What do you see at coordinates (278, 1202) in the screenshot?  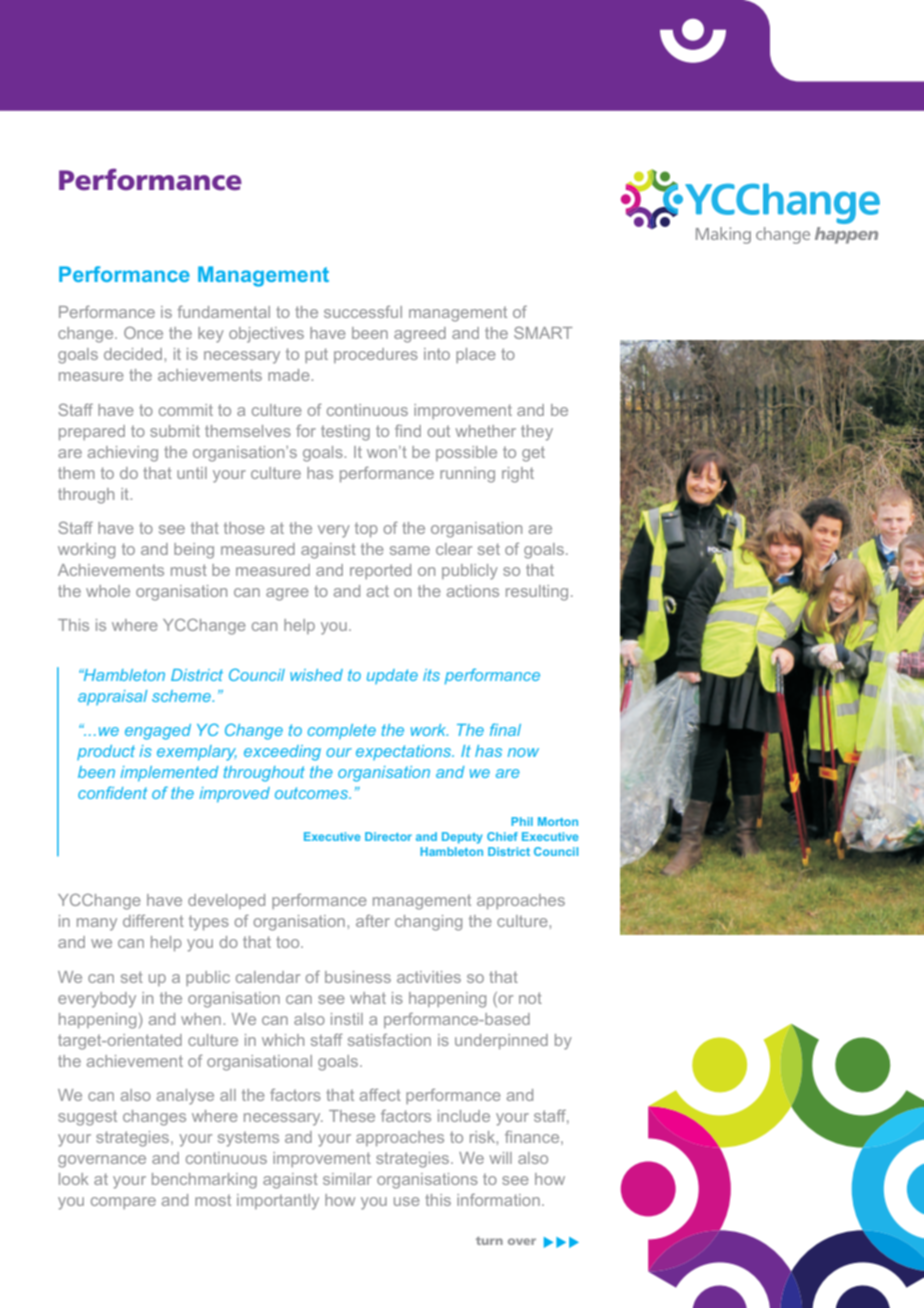 I see `importantly` at bounding box center [278, 1202].
